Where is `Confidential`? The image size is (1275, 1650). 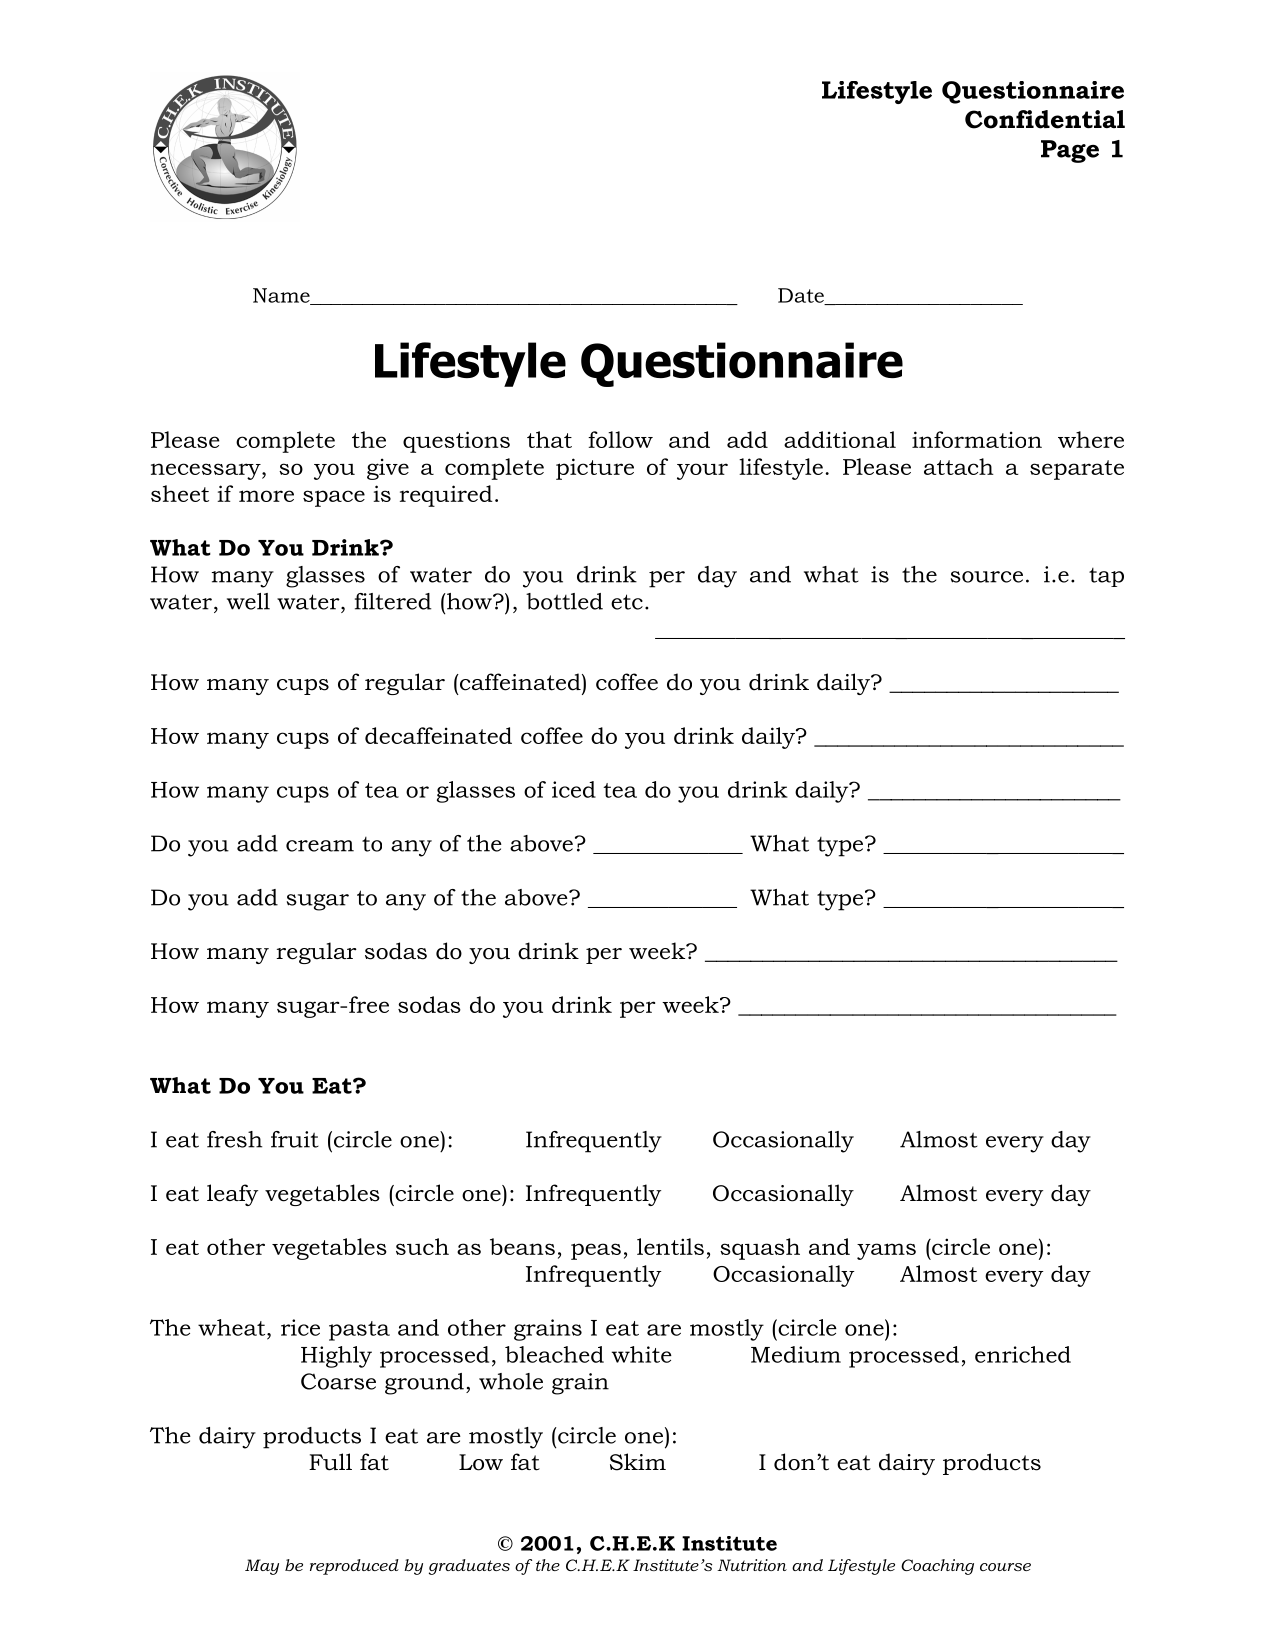
Confidential is located at coordinates (1045, 119).
